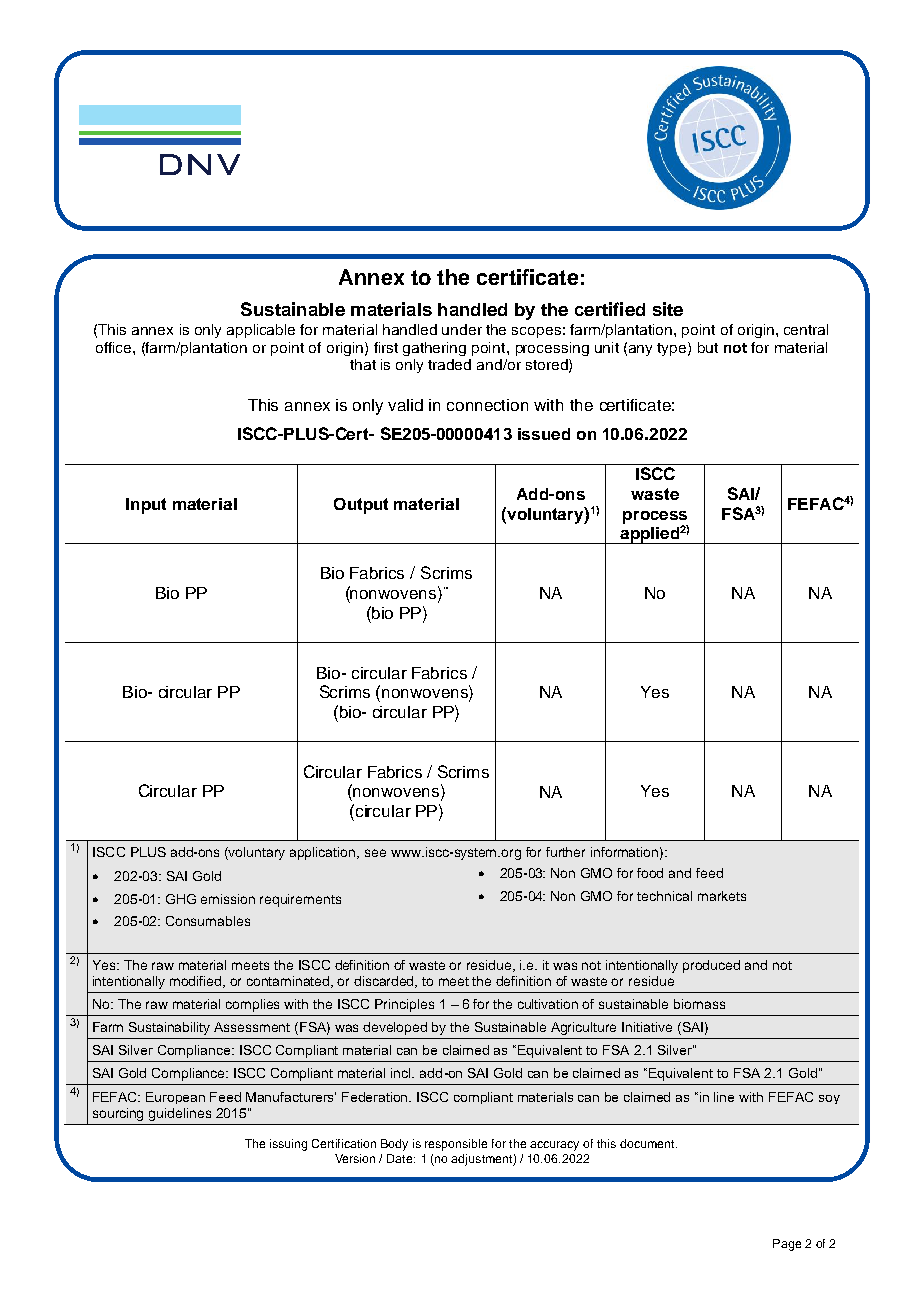  What do you see at coordinates (787, 1245) in the screenshot?
I see `Page` at bounding box center [787, 1245].
